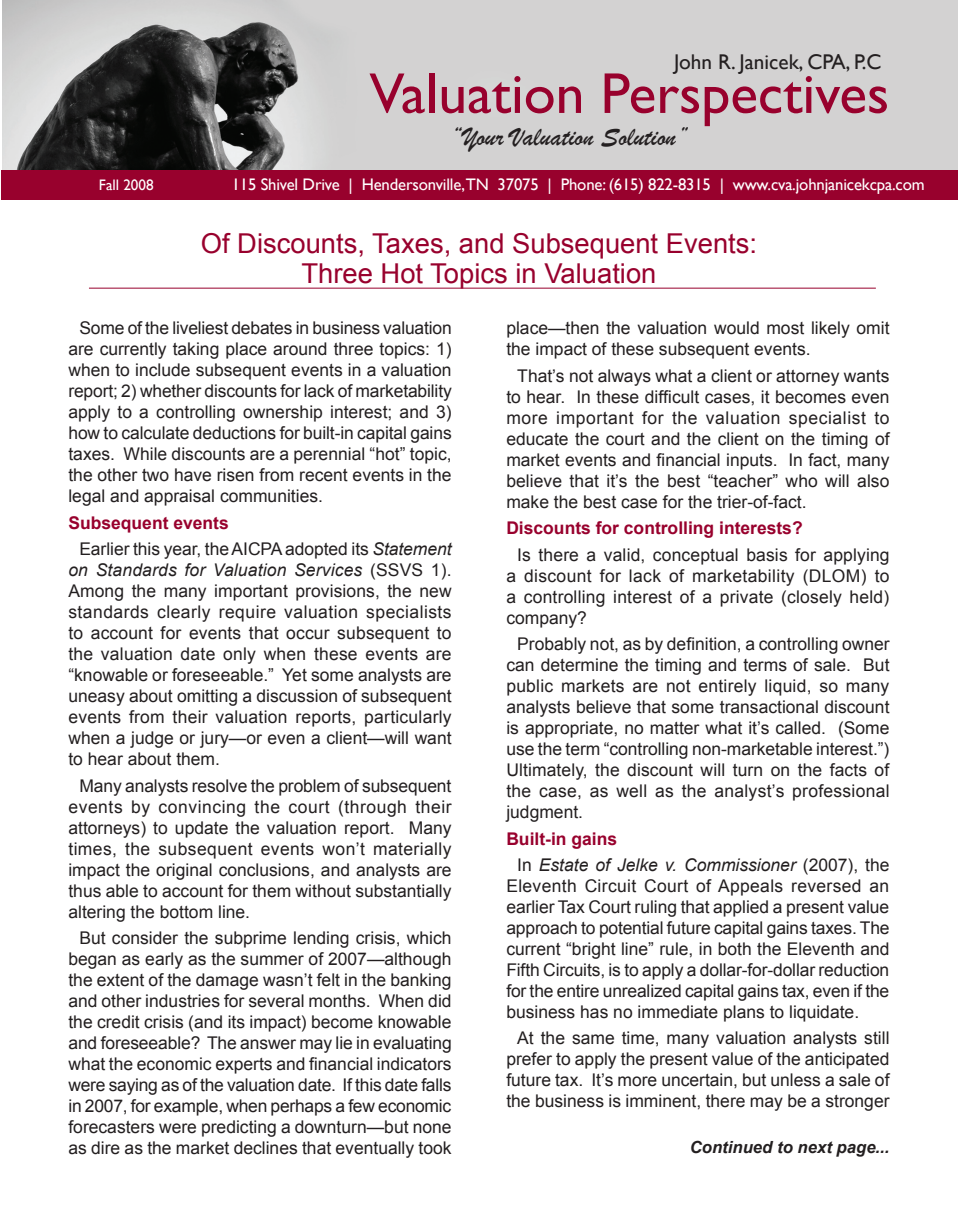 The height and width of the screenshot is (1232, 958). What do you see at coordinates (750, 887) in the screenshot?
I see `Appeals` at bounding box center [750, 887].
